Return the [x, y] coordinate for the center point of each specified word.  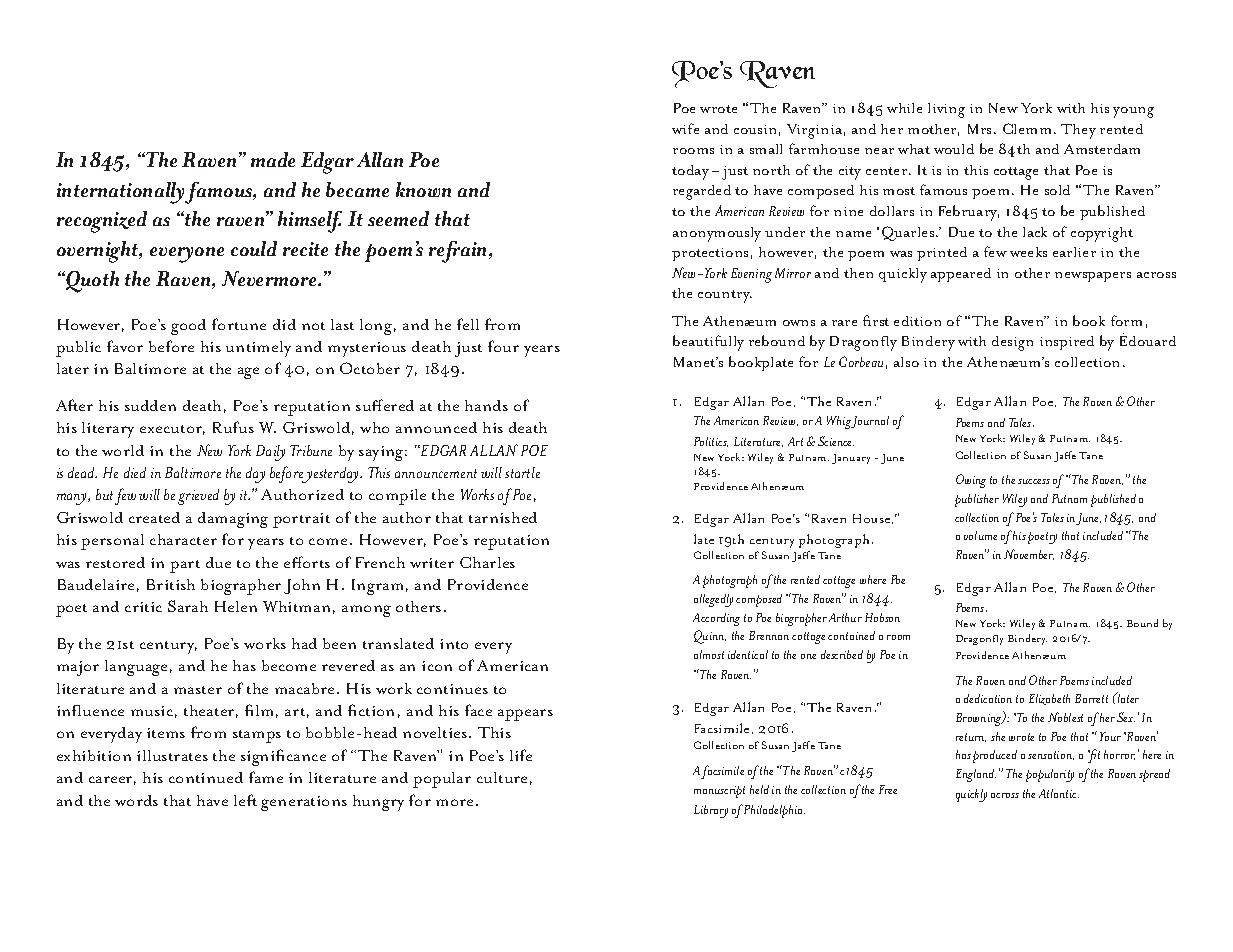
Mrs [979, 129]
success [1034, 481]
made [273, 159]
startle [522, 472]
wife [685, 128]
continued [206, 777]
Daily [270, 453]
